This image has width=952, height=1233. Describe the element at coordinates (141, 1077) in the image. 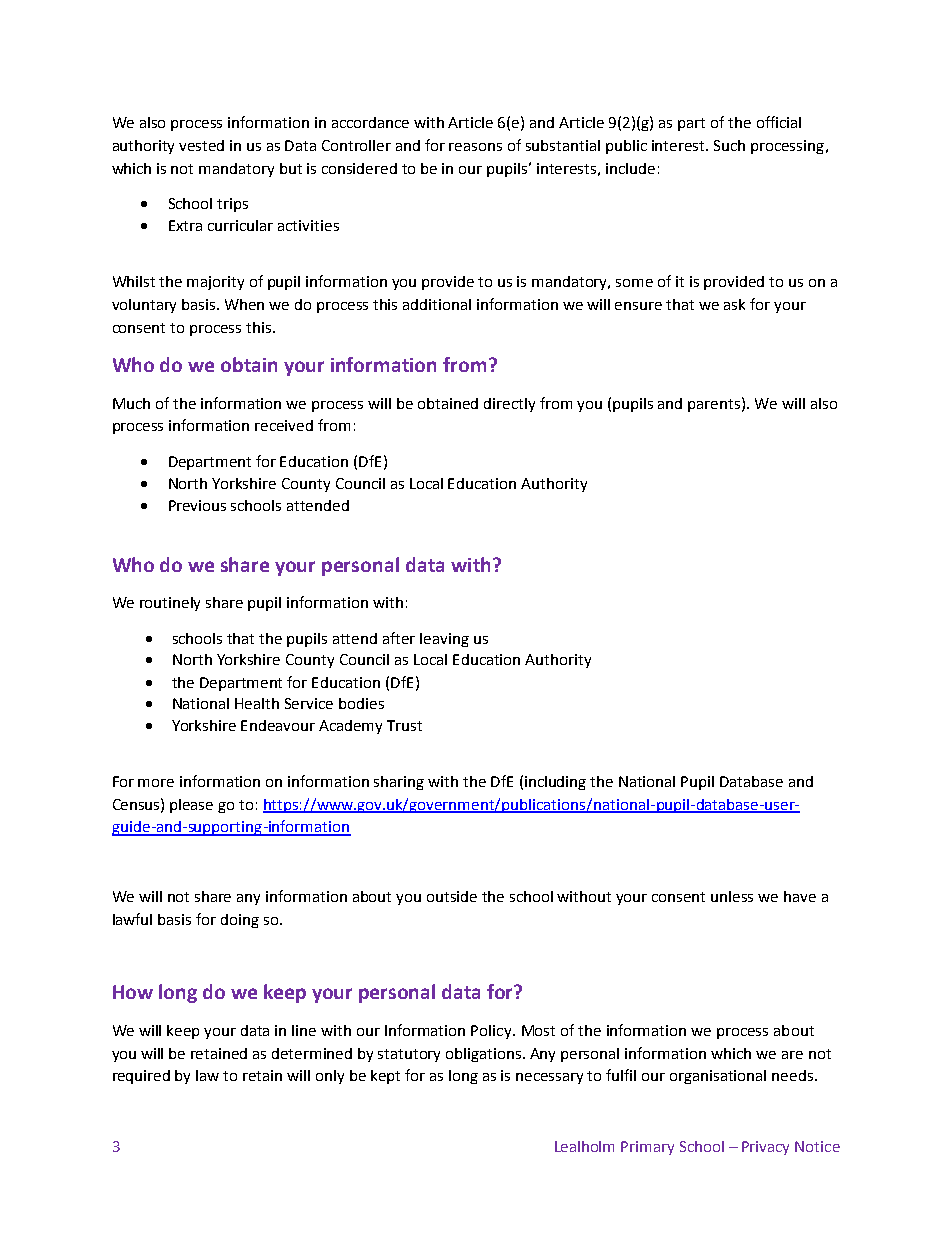

I see `required` at that location.
